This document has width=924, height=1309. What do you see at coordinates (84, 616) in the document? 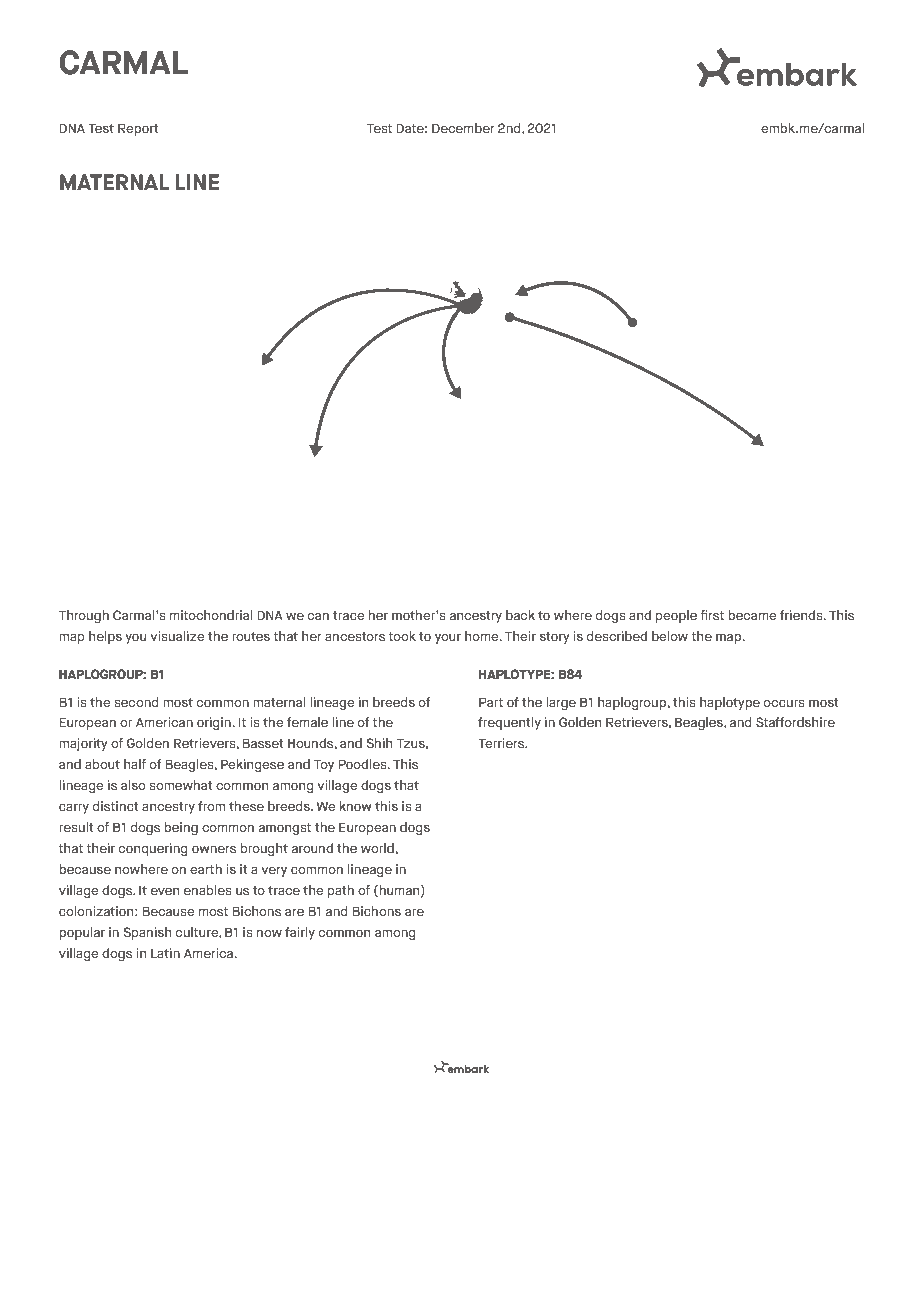
I see `Through` at bounding box center [84, 616].
